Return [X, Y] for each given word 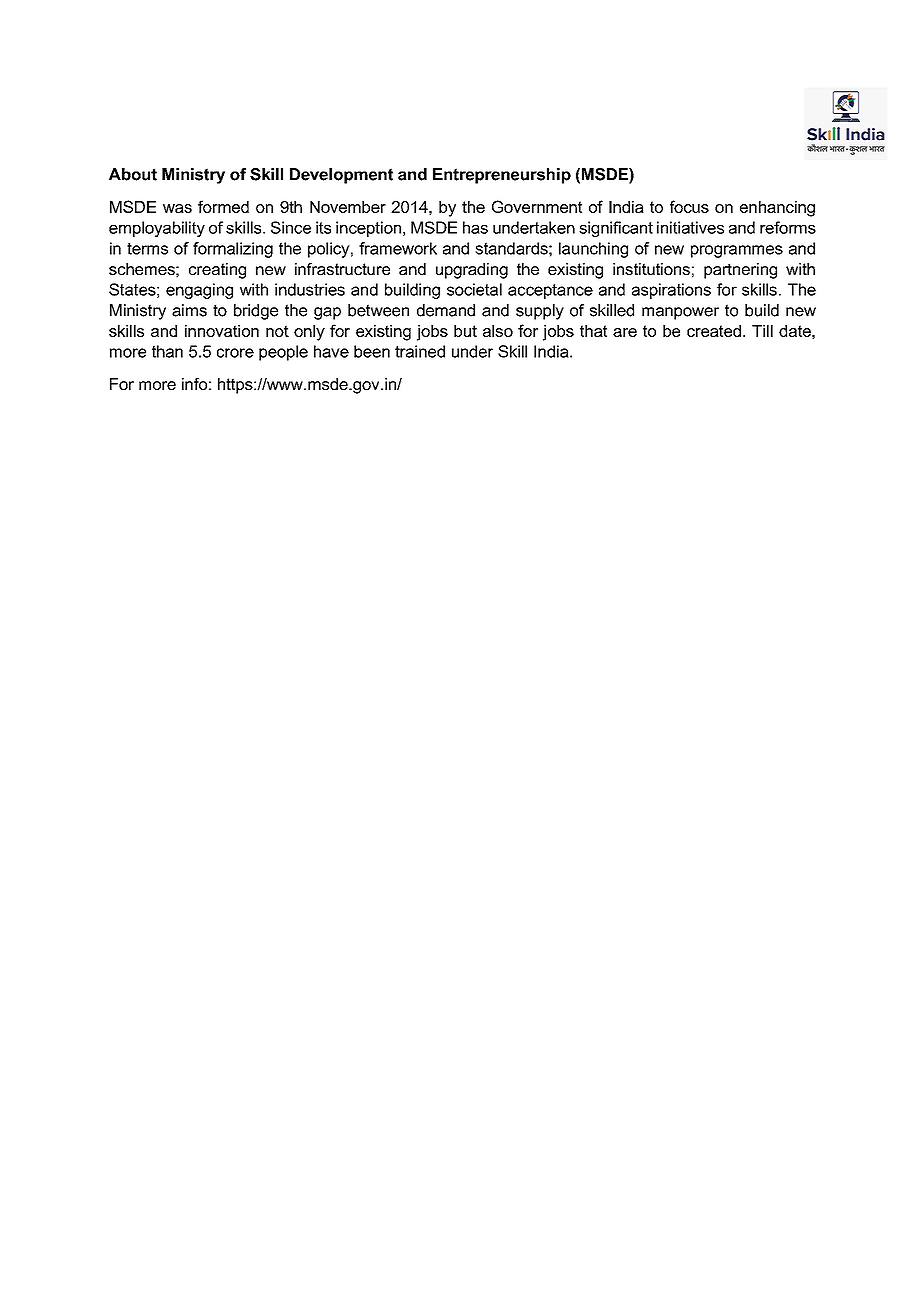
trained [420, 351]
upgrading [472, 271]
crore [235, 353]
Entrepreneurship [502, 176]
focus [689, 206]
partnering [740, 271]
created [714, 331]
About [133, 174]
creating [217, 271]
